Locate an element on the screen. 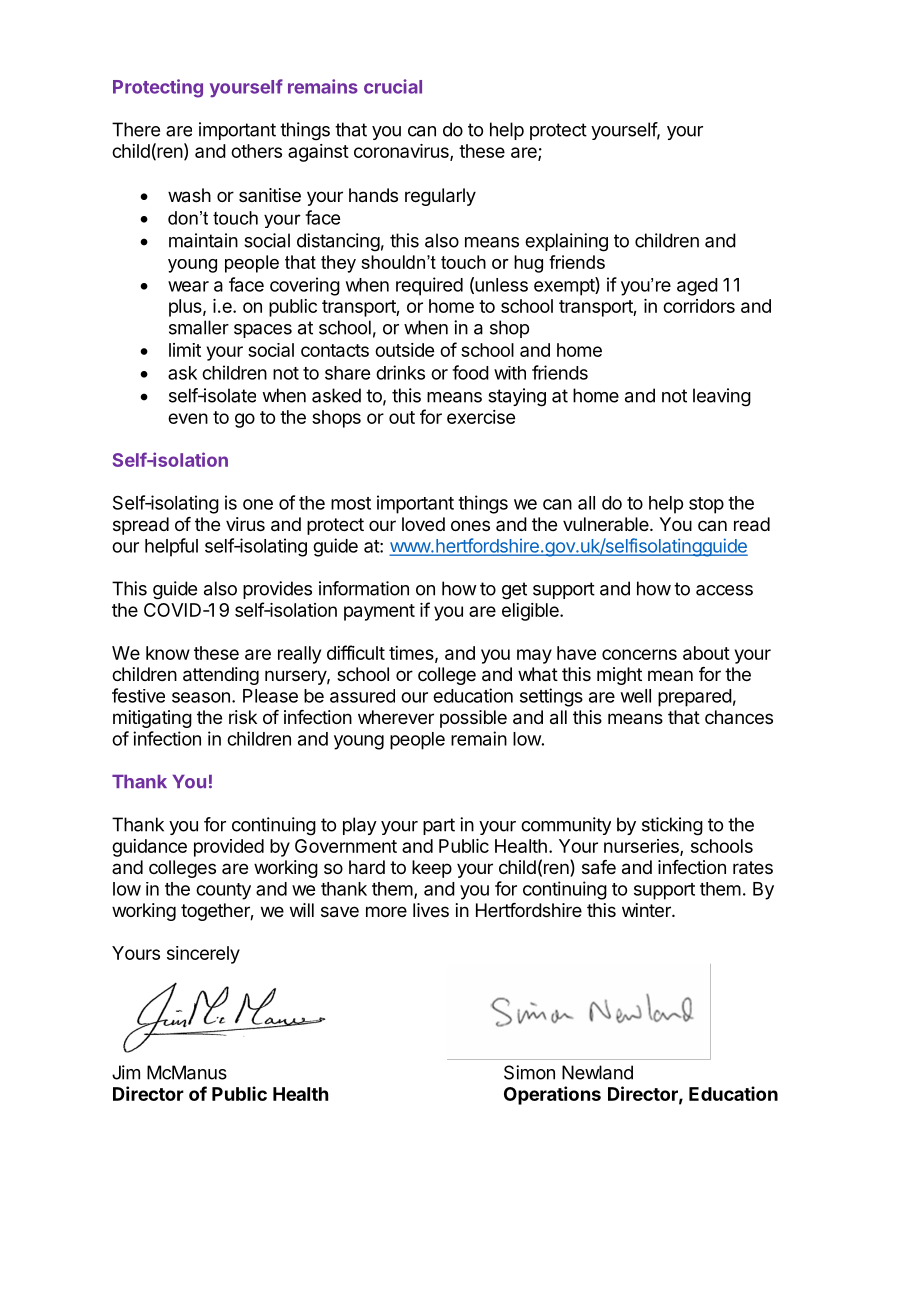  provides is located at coordinates (277, 590).
